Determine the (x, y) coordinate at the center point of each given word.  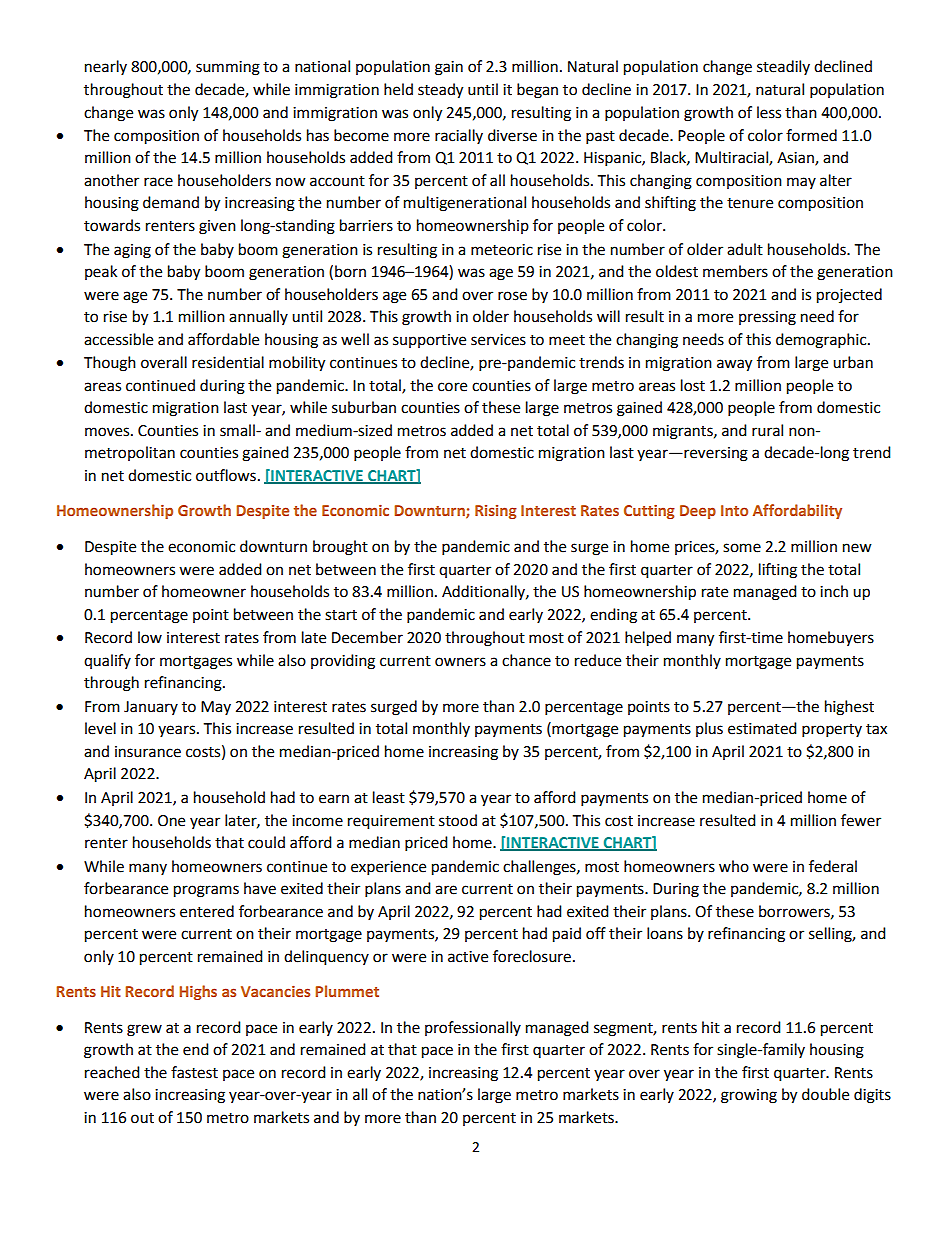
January (151, 708)
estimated (762, 728)
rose (512, 296)
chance (526, 660)
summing (228, 68)
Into (734, 510)
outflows (226, 475)
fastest (194, 1072)
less (769, 112)
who (734, 866)
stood (458, 820)
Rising (496, 512)
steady (440, 91)
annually (258, 317)
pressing (767, 318)
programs (206, 891)
